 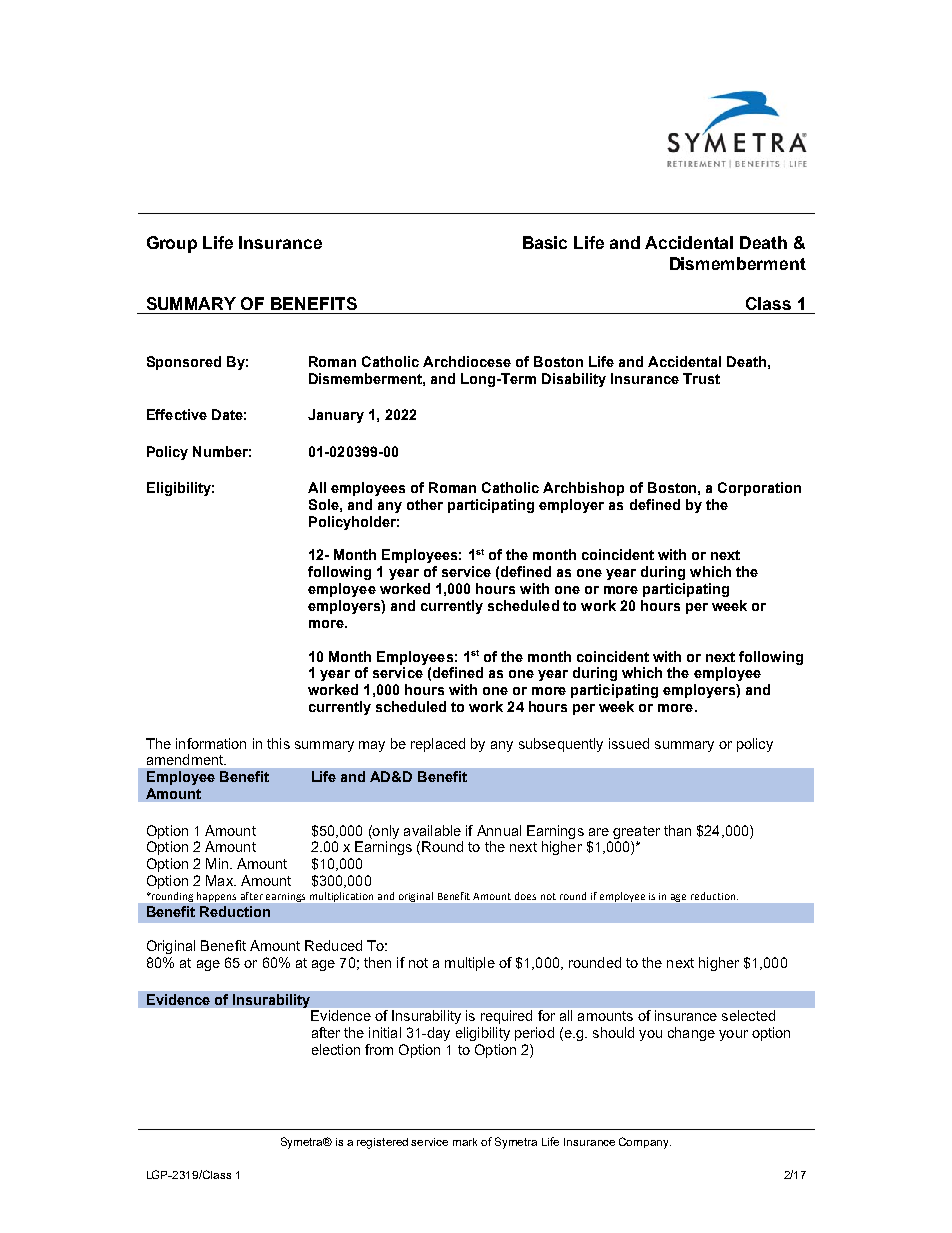 What do you see at coordinates (425, 504) in the document?
I see `other` at bounding box center [425, 504].
